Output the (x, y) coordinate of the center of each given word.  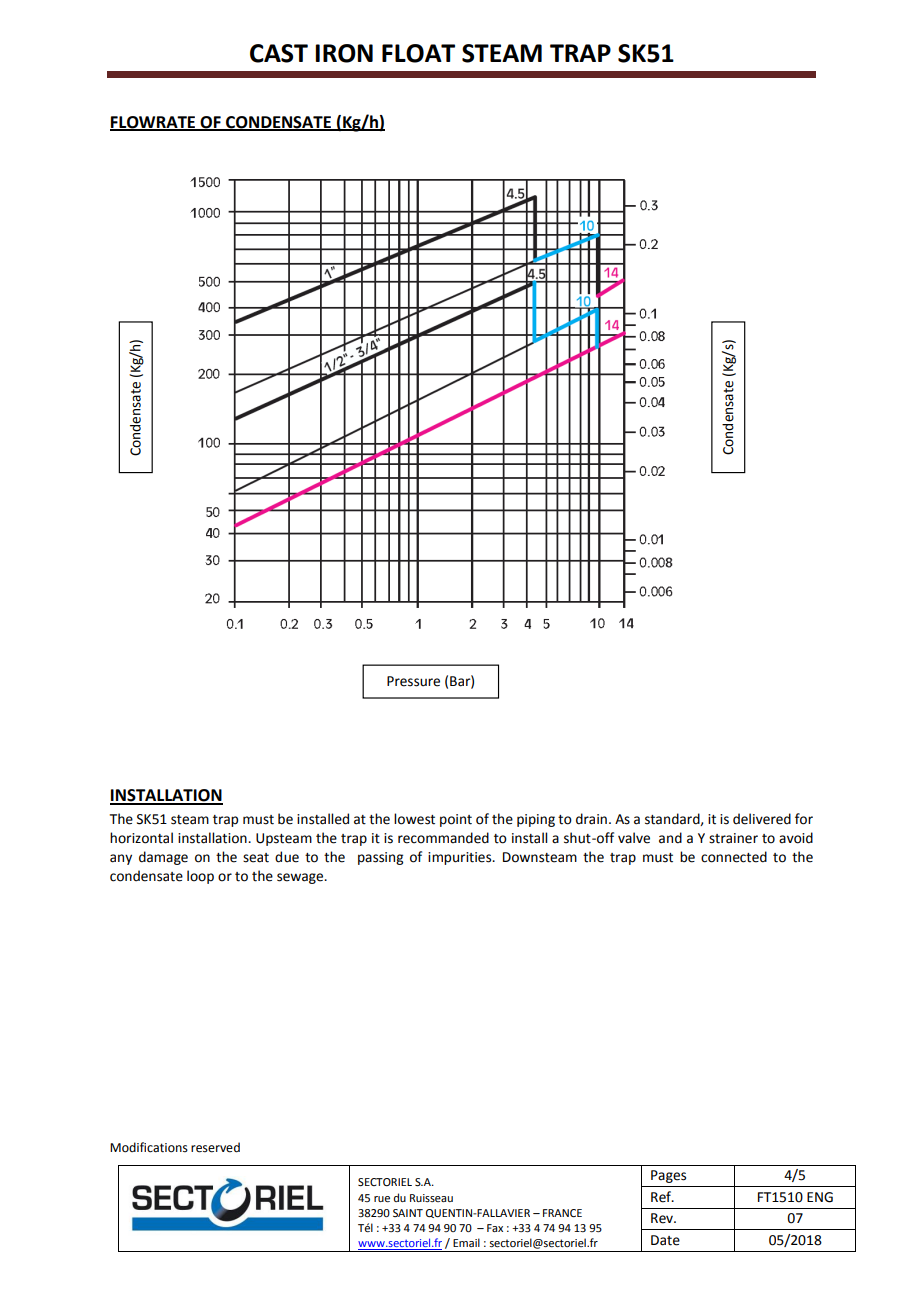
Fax (495, 1228)
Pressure (413, 681)
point (456, 820)
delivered (762, 819)
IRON (344, 53)
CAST (279, 53)
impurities (461, 858)
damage (163, 858)
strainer (733, 838)
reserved (215, 1147)
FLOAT (418, 53)
